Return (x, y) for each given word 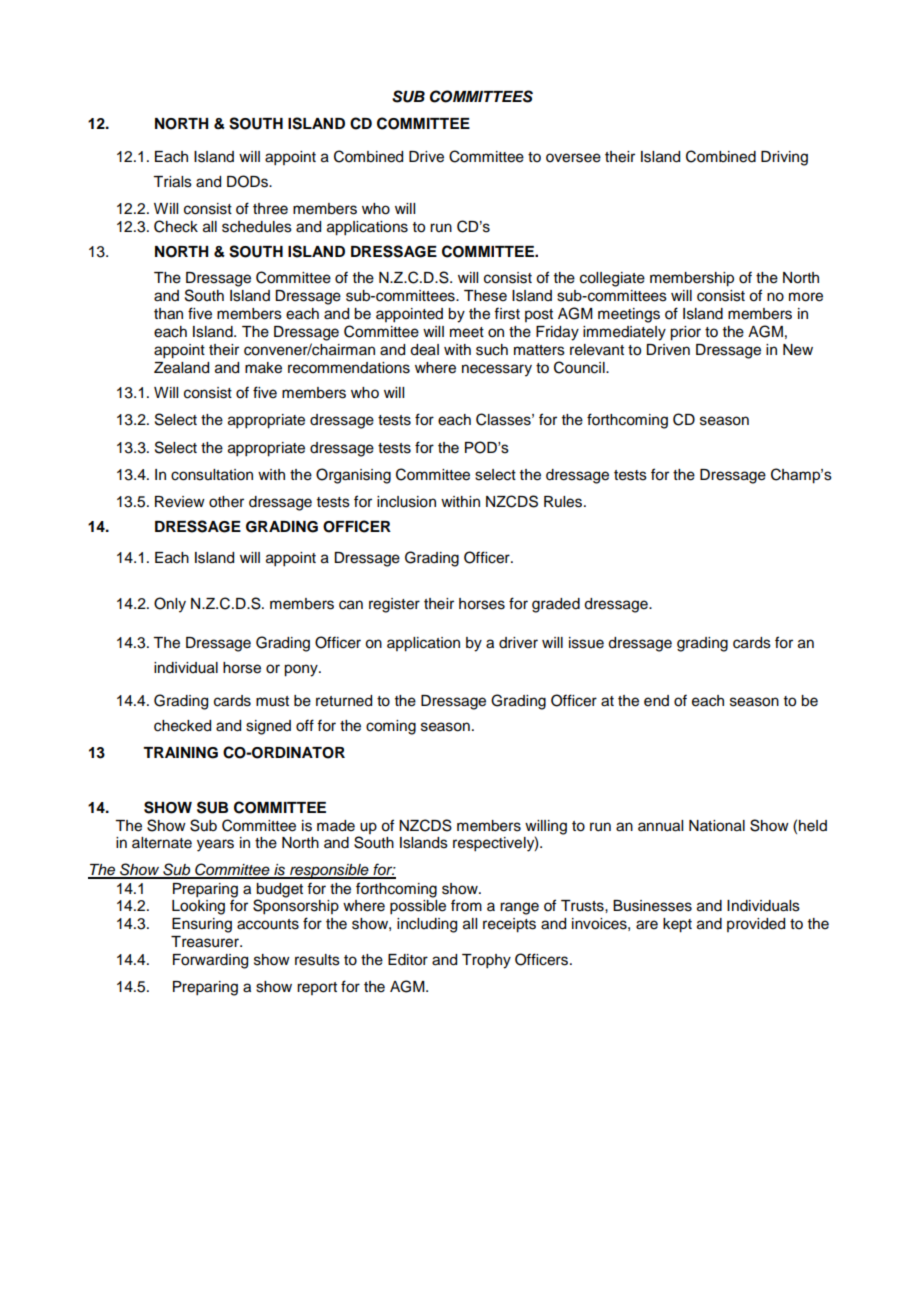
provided (756, 925)
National (717, 826)
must (272, 701)
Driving (784, 158)
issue (586, 643)
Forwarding (210, 961)
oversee (573, 158)
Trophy (486, 961)
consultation (212, 475)
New (798, 350)
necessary (497, 370)
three (270, 209)
